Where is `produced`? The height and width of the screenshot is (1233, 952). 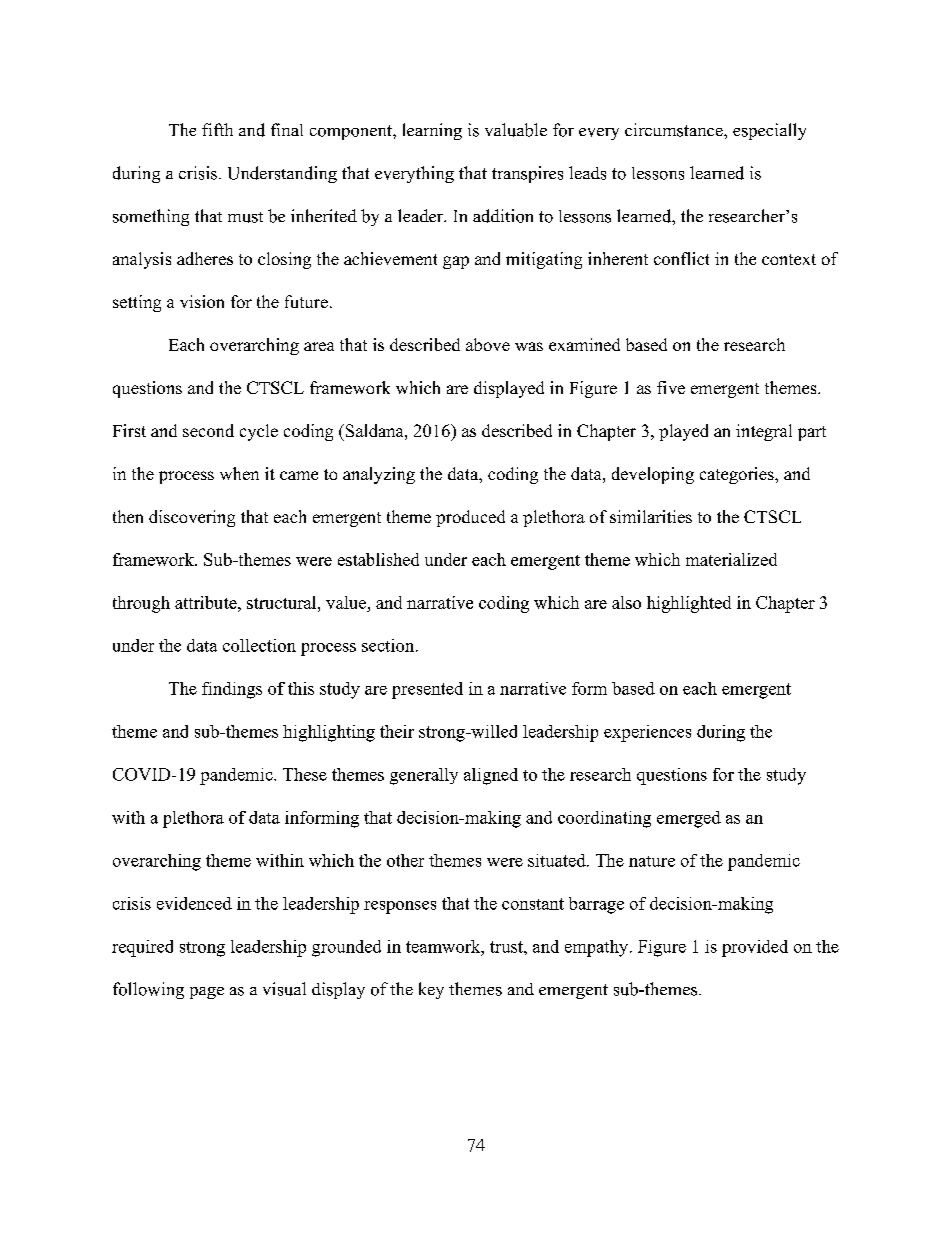
produced is located at coordinates (470, 518).
